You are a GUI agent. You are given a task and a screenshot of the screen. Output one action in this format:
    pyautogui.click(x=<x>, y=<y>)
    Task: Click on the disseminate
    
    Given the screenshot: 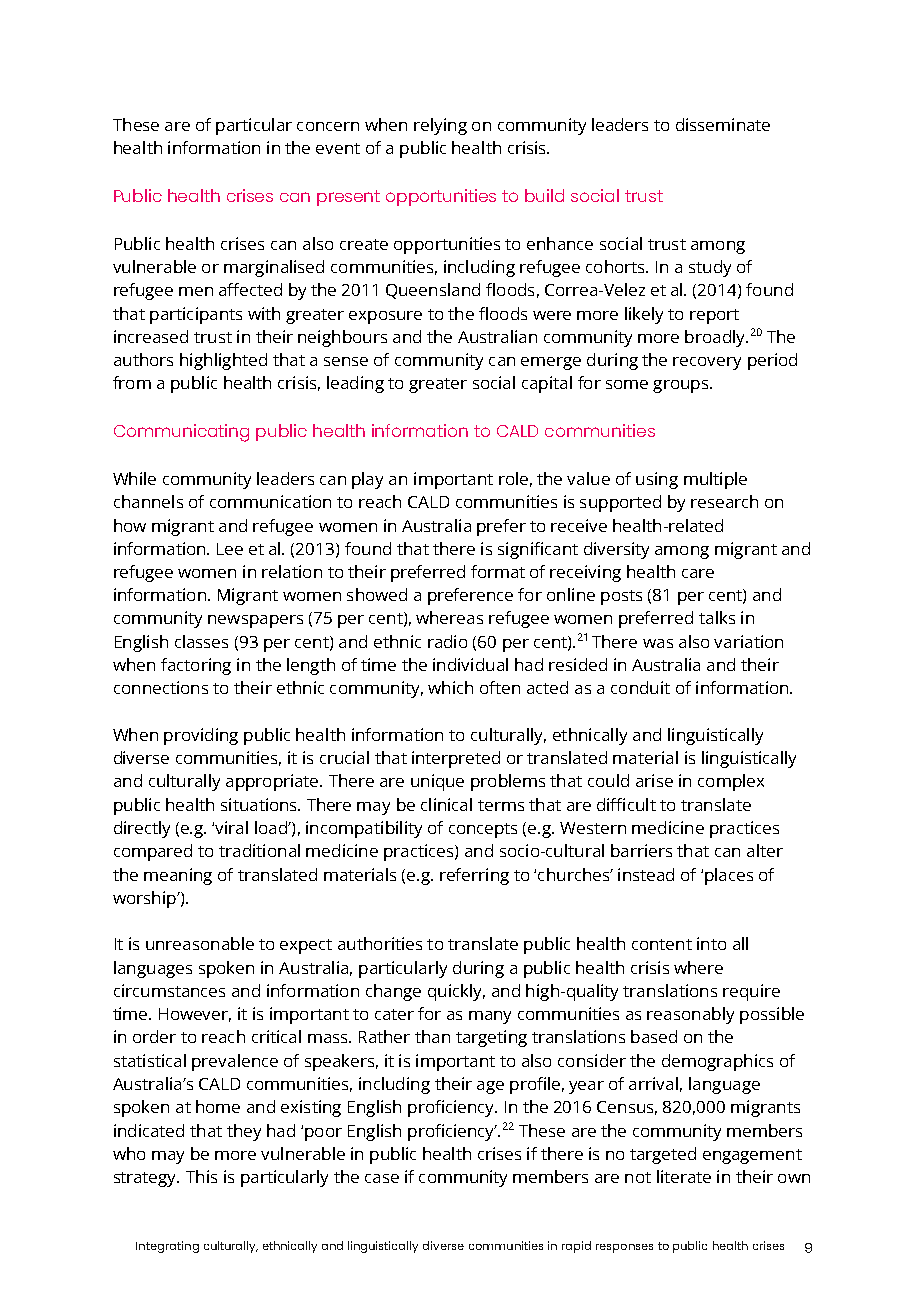 What is the action you would take?
    pyautogui.click(x=723, y=124)
